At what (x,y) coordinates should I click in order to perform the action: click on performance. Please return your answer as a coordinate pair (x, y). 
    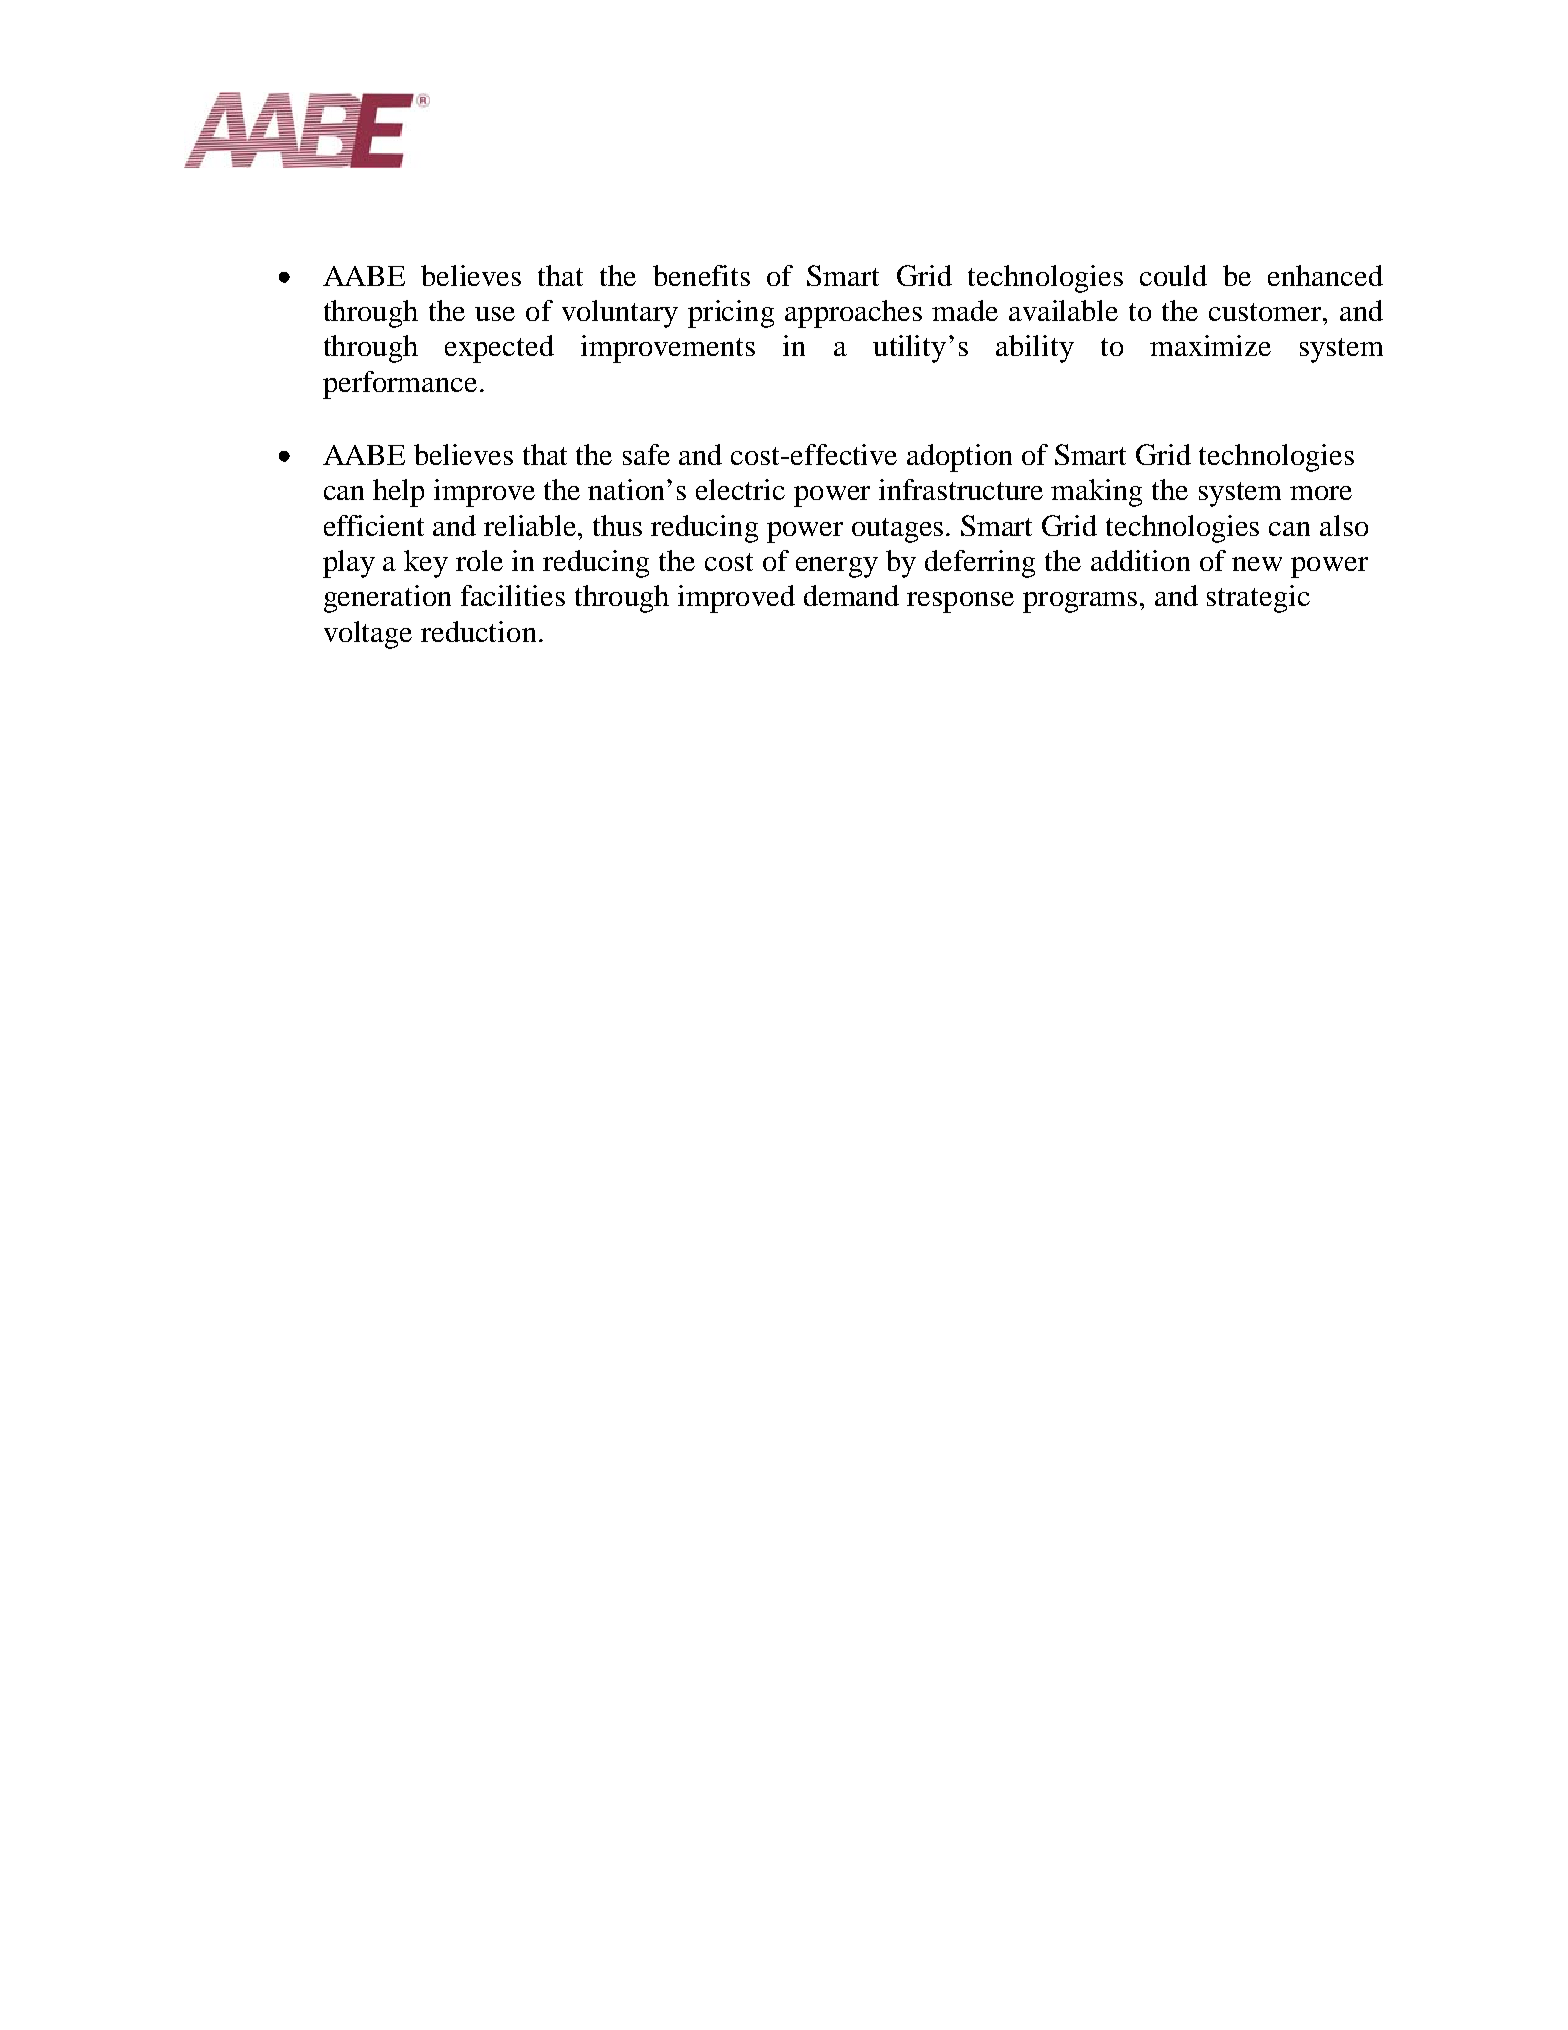
    Looking at the image, I should click on (400, 385).
